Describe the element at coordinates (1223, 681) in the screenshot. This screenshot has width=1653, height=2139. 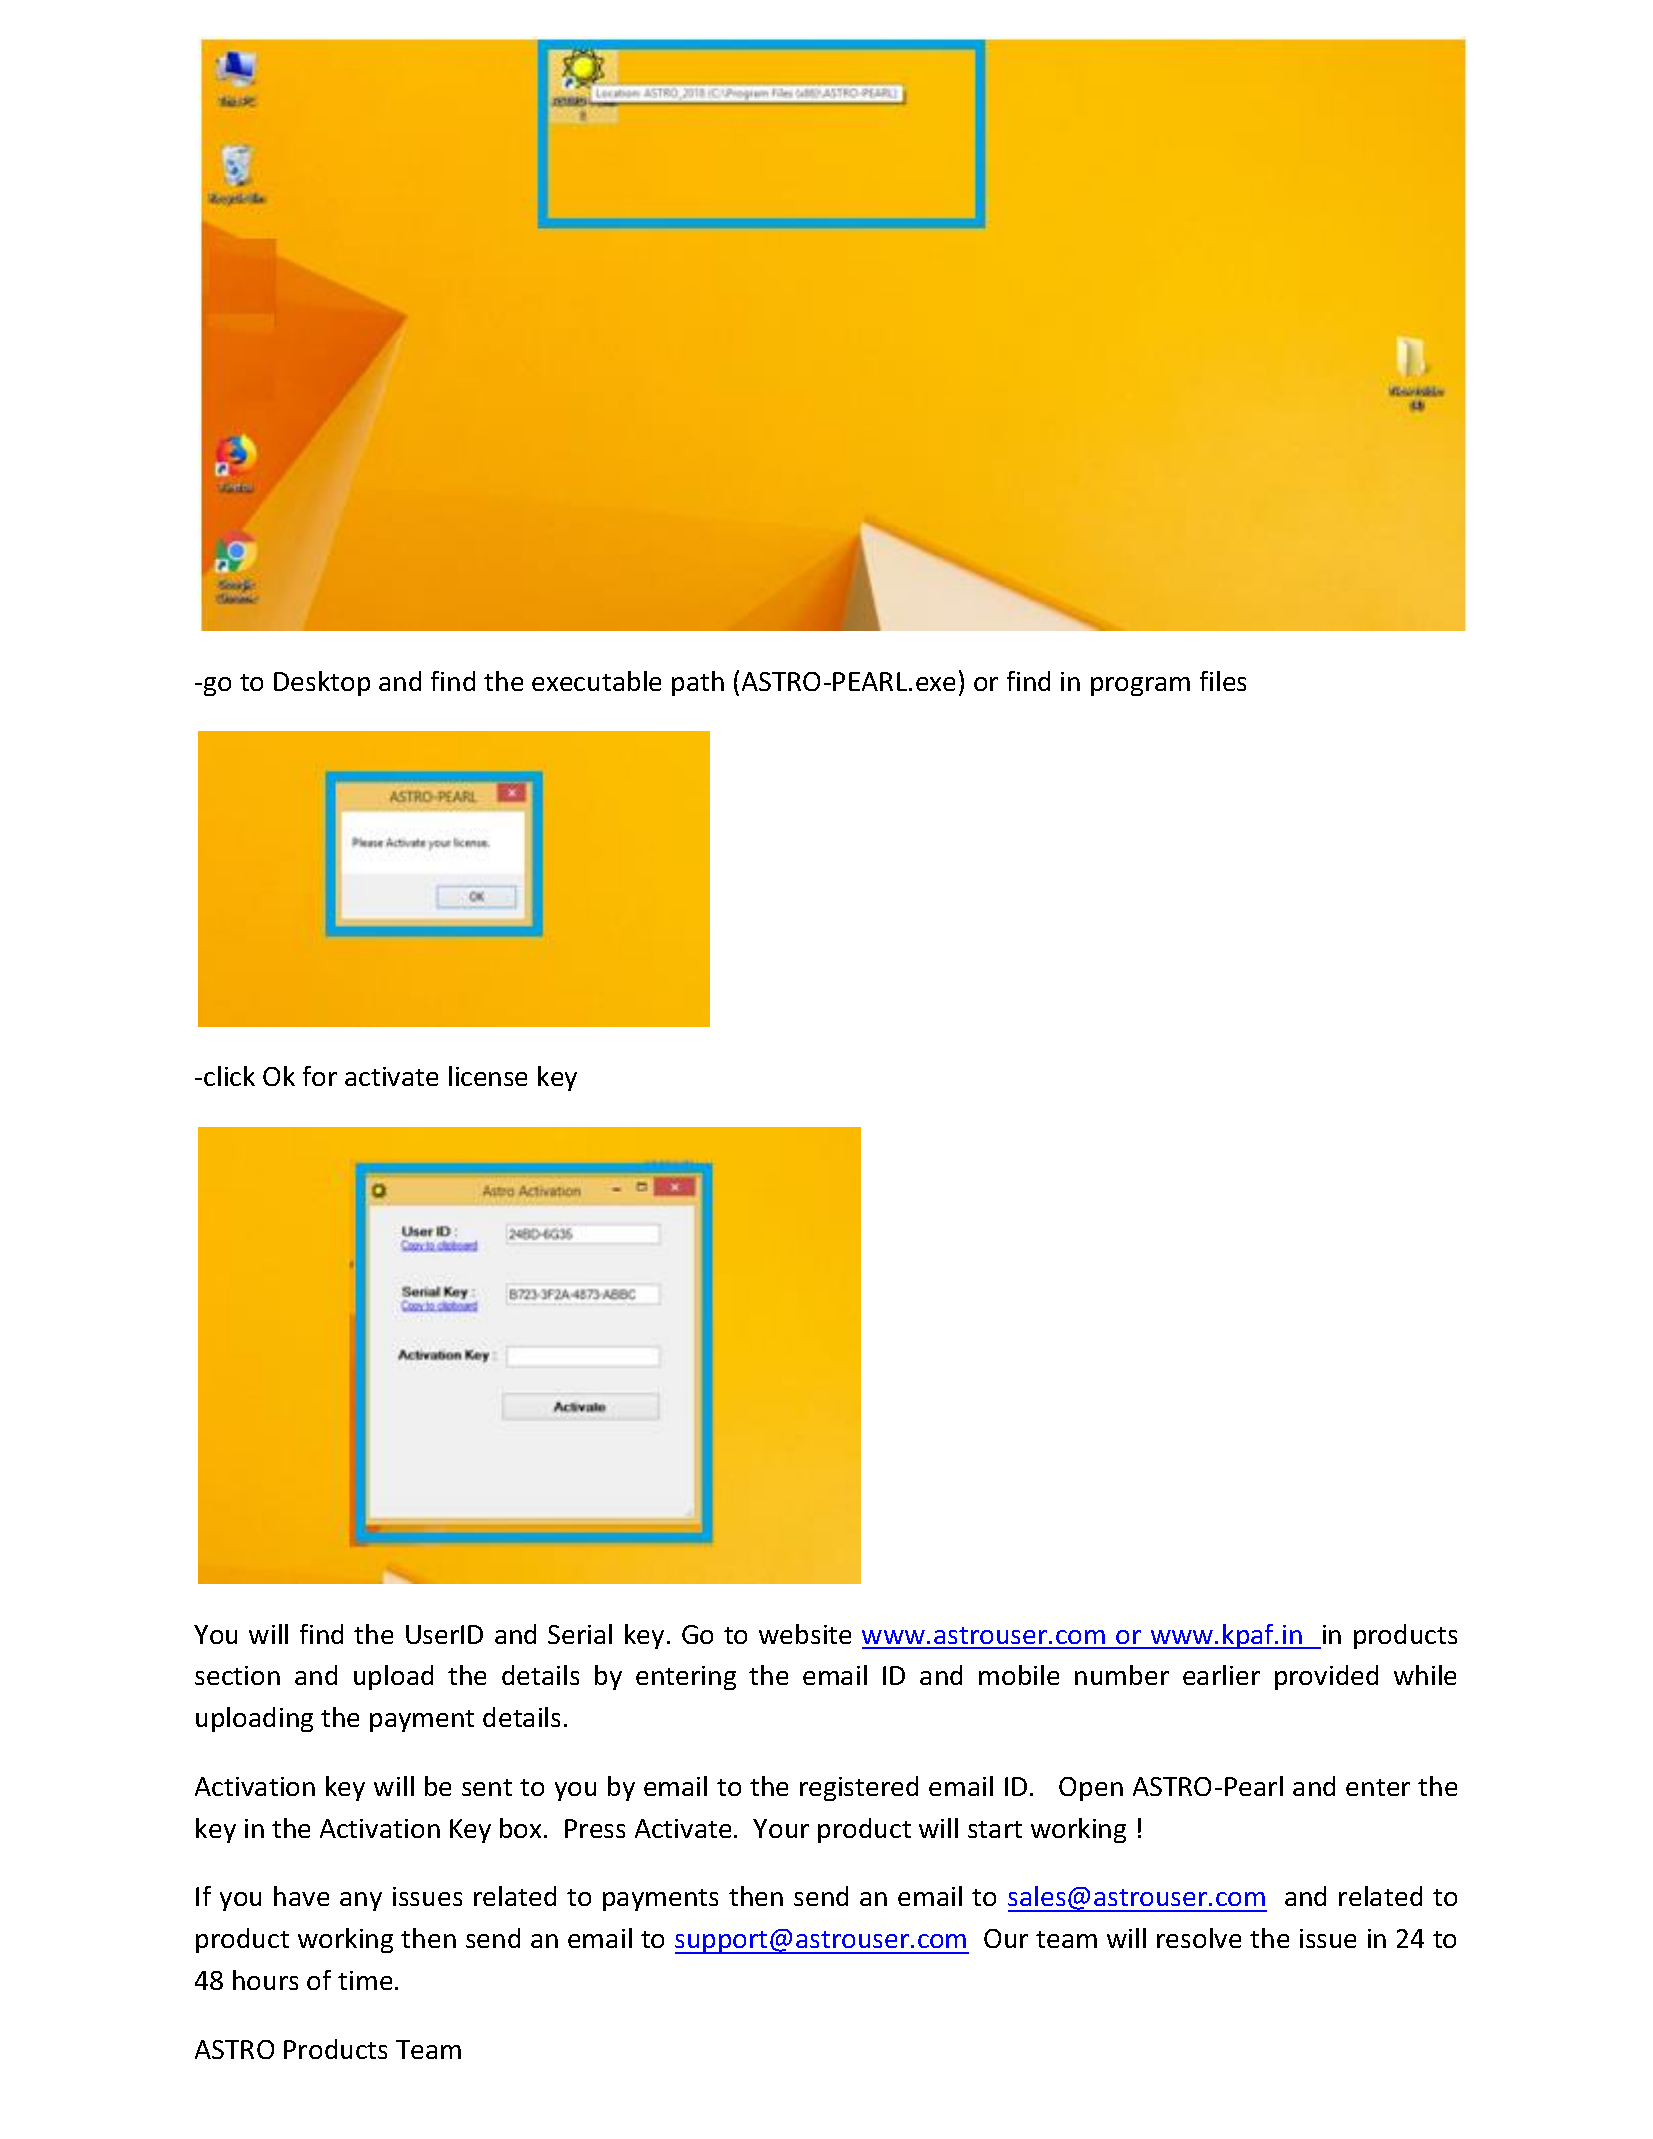
I see `files` at that location.
